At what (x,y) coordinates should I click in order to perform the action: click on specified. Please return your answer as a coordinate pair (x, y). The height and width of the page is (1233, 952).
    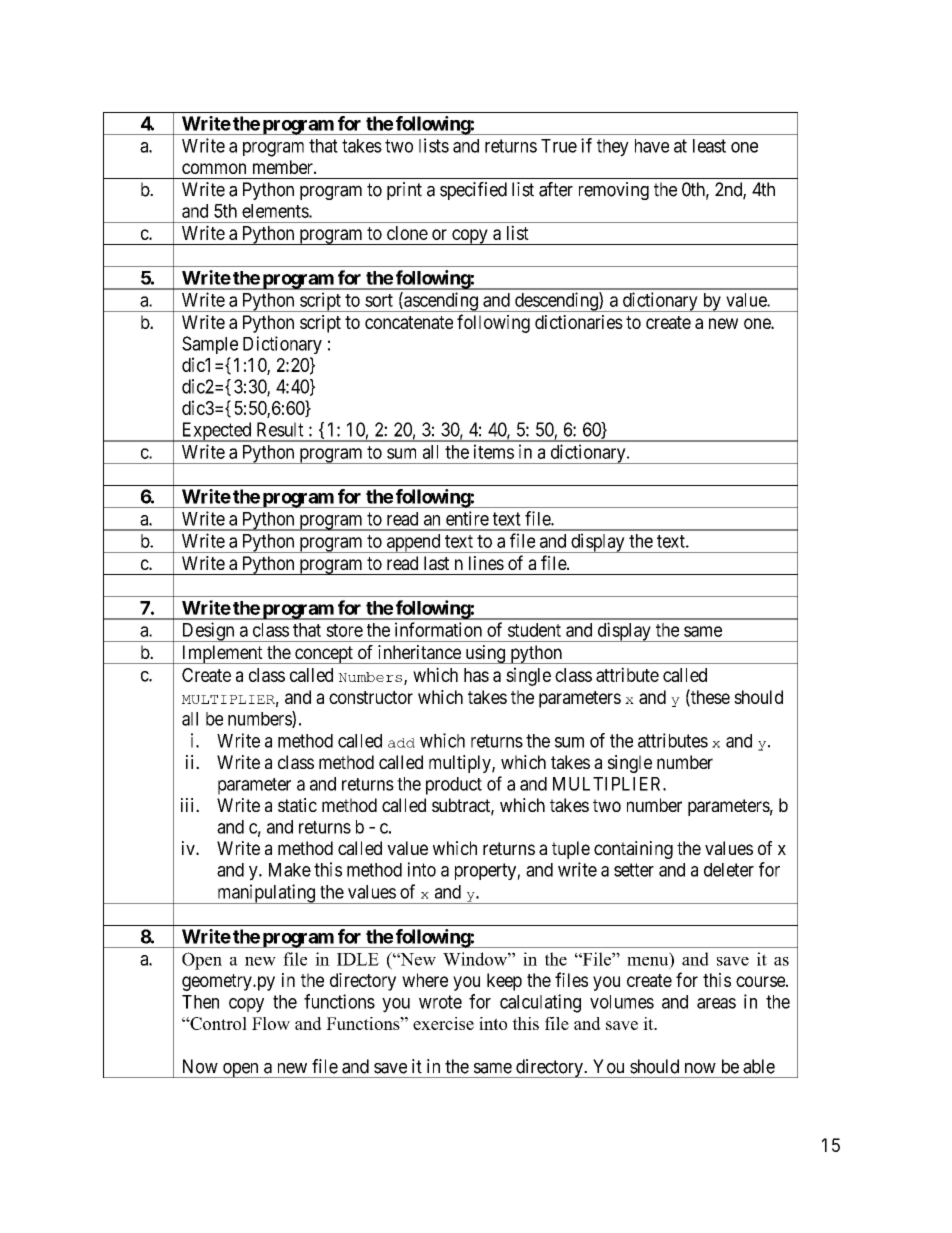
    Looking at the image, I should click on (473, 191).
